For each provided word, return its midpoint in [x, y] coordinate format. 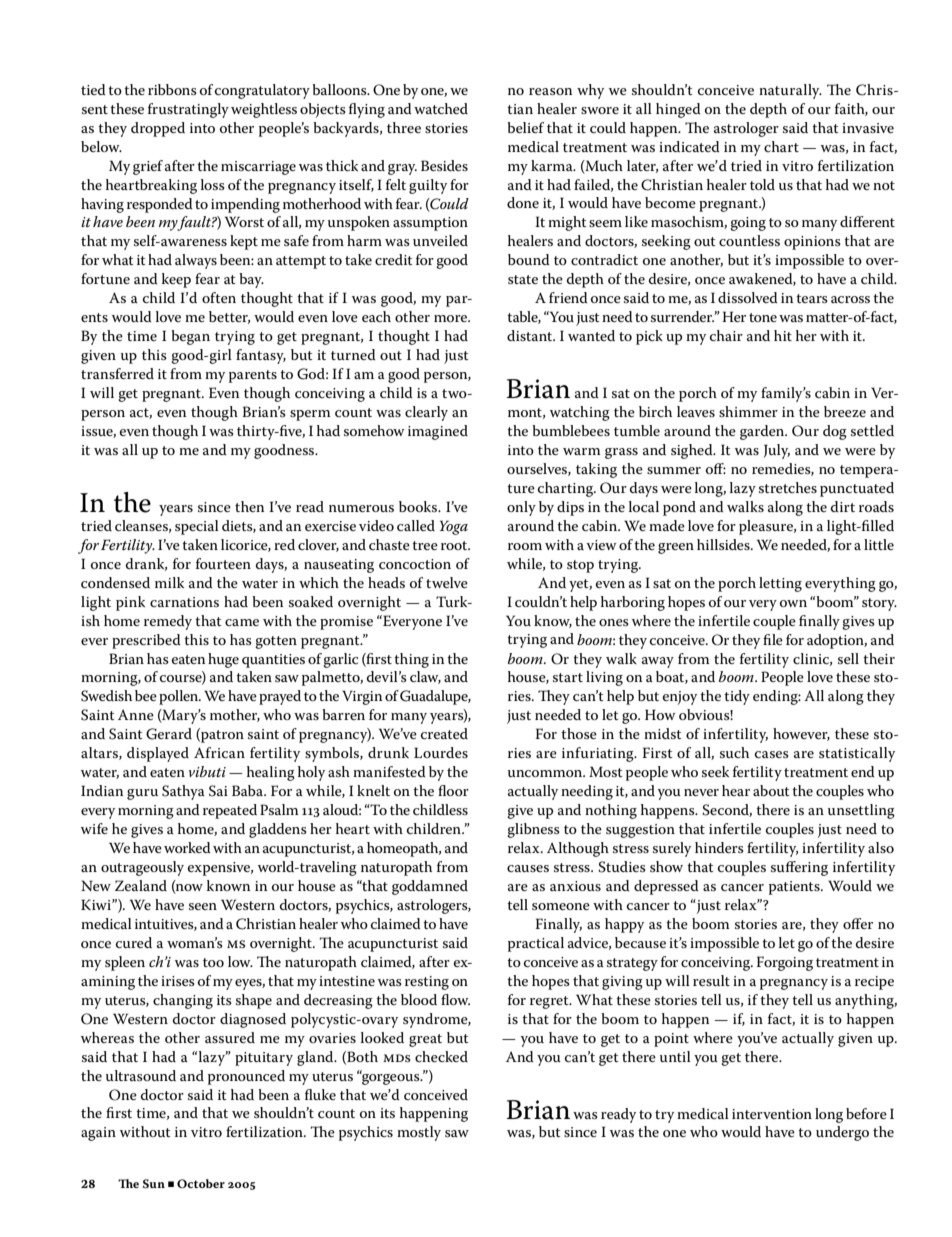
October [201, 1183]
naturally [790, 91]
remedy [168, 622]
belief [525, 127]
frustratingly [188, 110]
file [773, 639]
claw [425, 677]
